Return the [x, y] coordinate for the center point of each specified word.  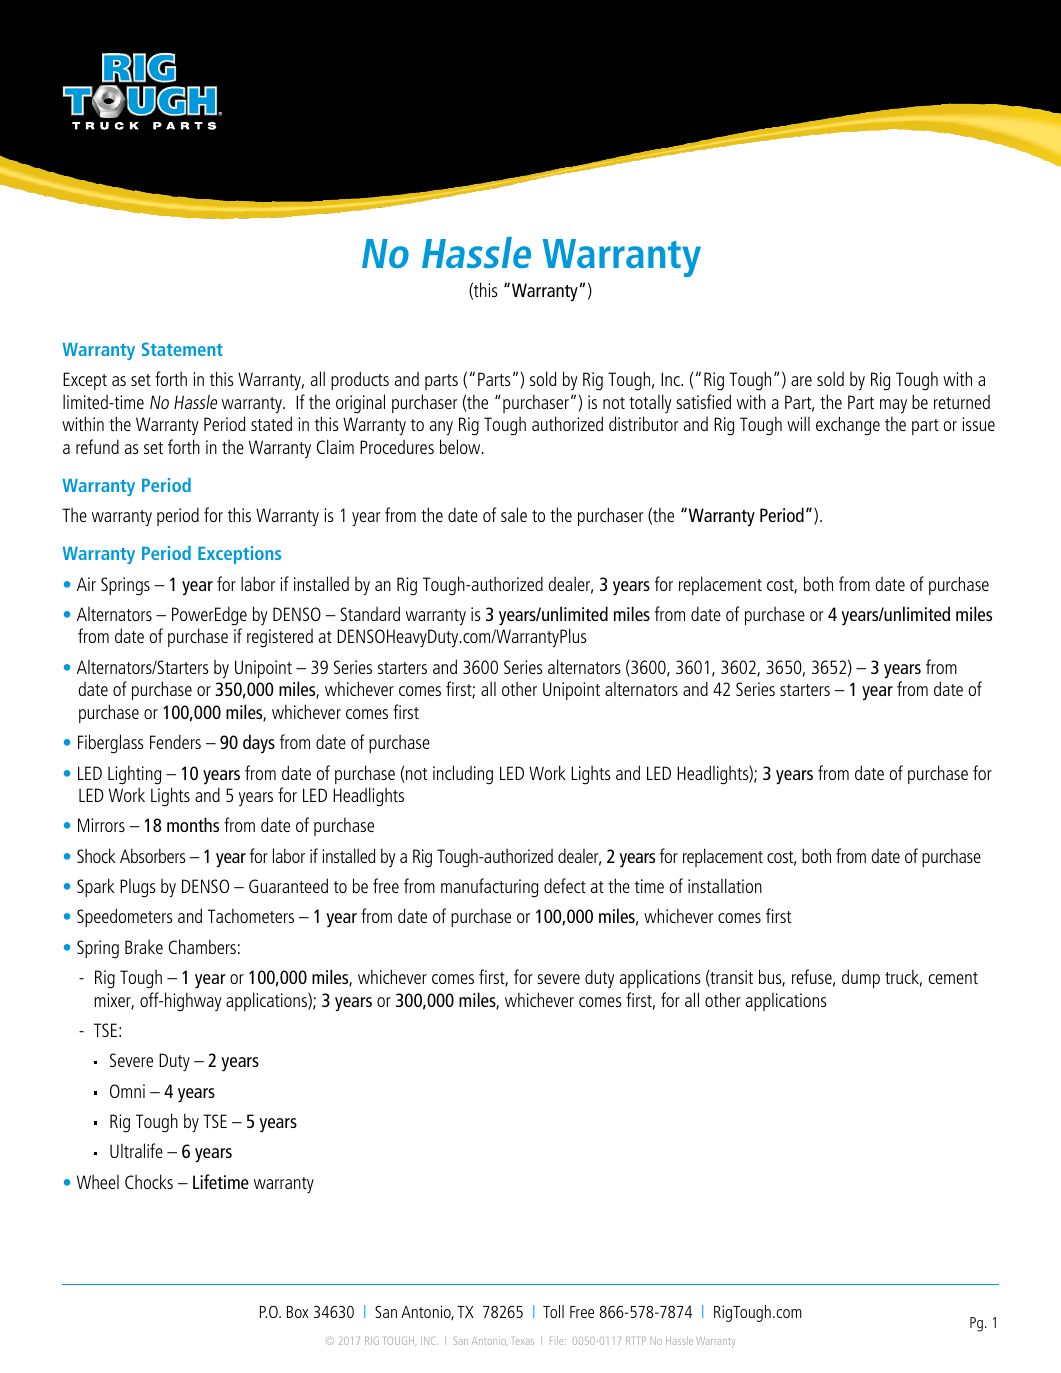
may [893, 406]
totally [650, 403]
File [558, 1340]
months [193, 824]
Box [298, 1312]
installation [725, 885]
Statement [182, 349]
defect [565, 885]
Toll [553, 1311]
